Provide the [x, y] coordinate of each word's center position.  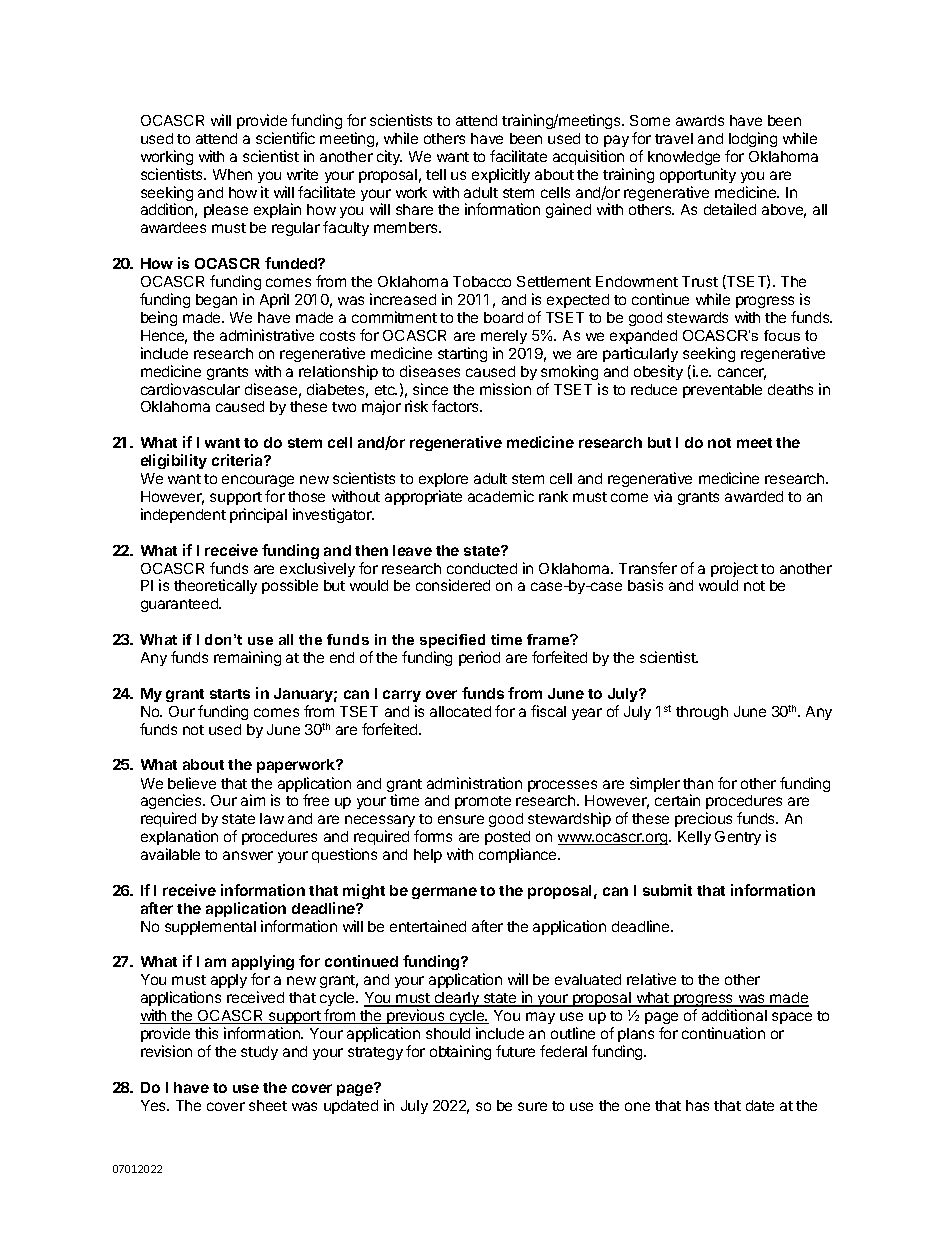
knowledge [684, 158]
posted [507, 838]
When [232, 174]
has [697, 1105]
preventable [722, 391]
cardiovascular [190, 389]
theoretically [215, 586]
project [734, 569]
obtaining [460, 1052]
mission [505, 389]
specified [452, 641]
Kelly [694, 838]
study [259, 1053]
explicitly [501, 175]
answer [248, 855]
